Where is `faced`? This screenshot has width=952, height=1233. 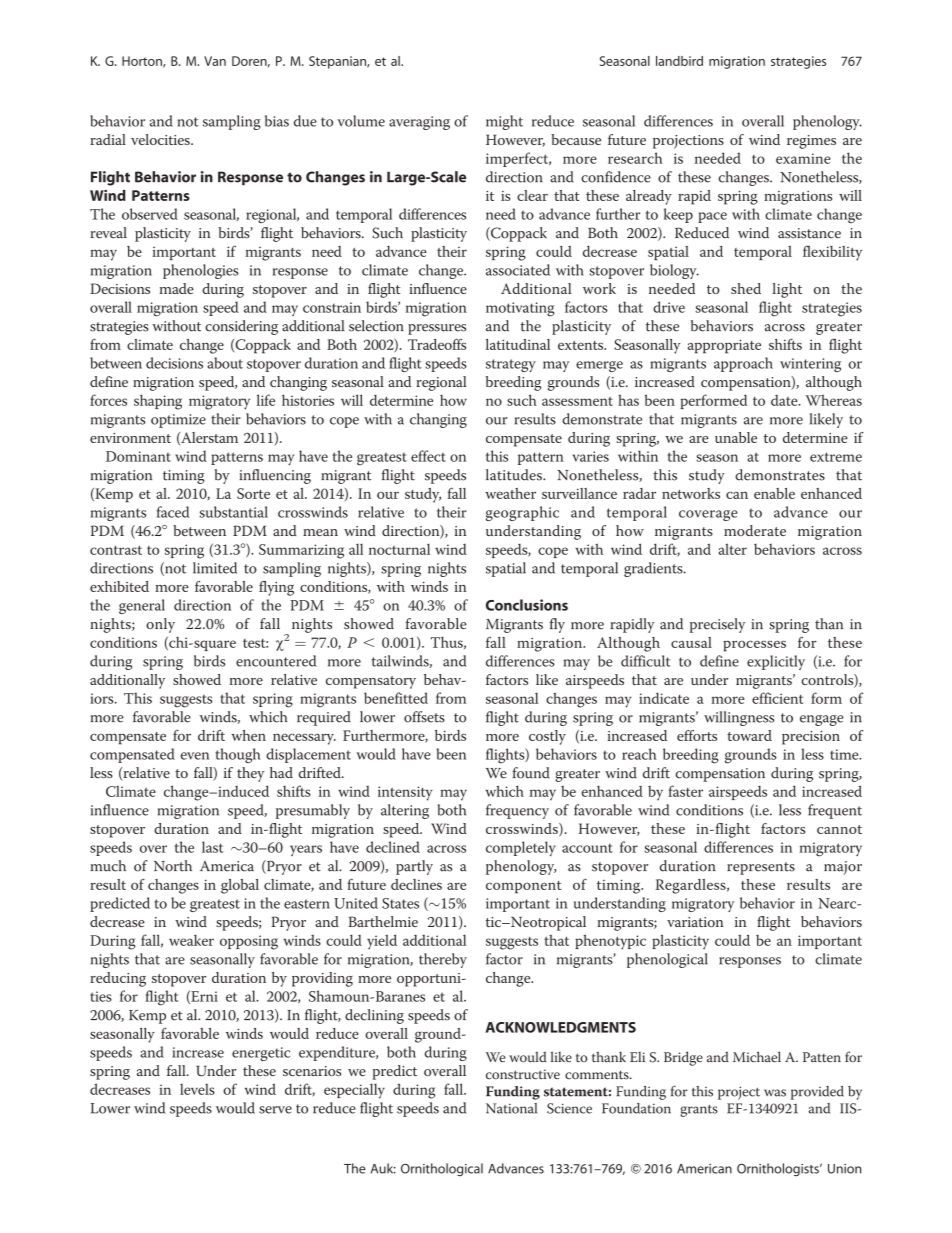 faced is located at coordinates (173, 512).
